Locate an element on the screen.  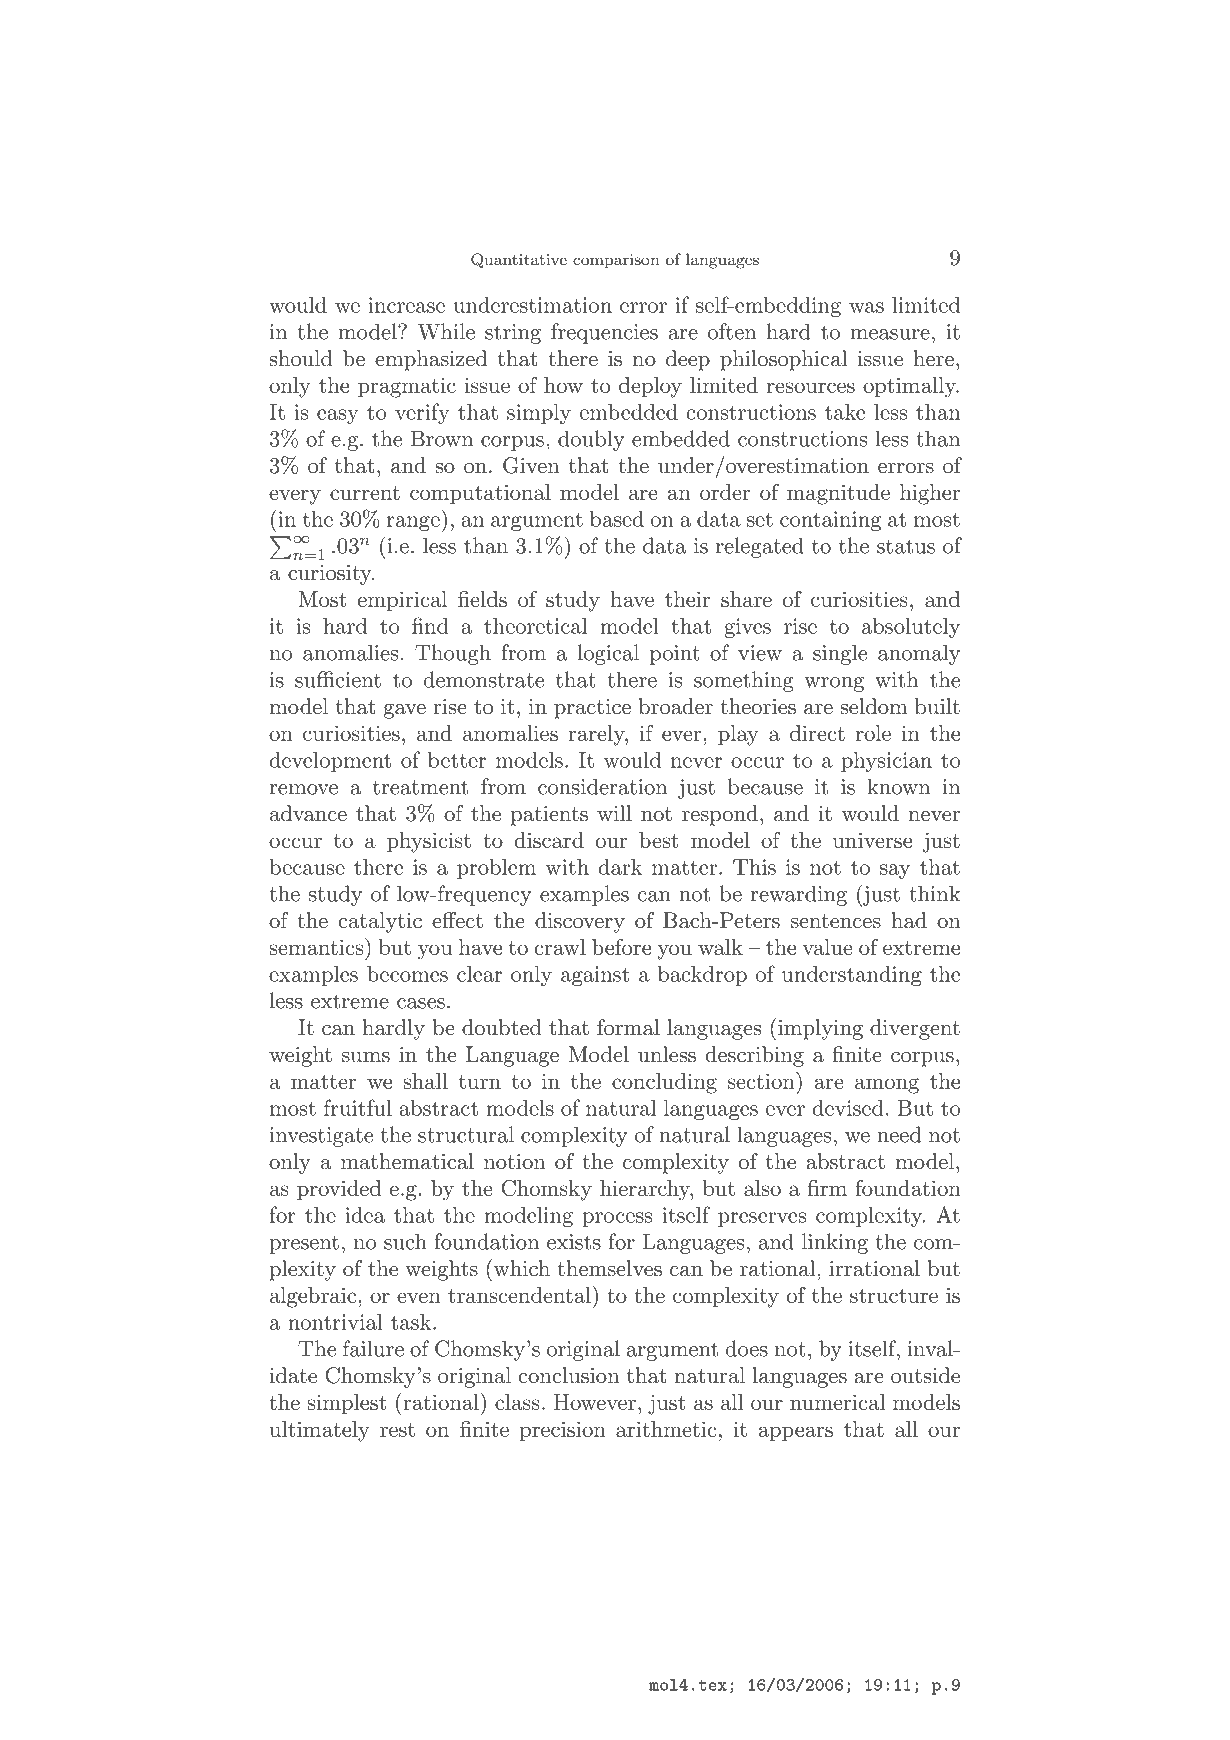
conclusion is located at coordinates (569, 1375).
